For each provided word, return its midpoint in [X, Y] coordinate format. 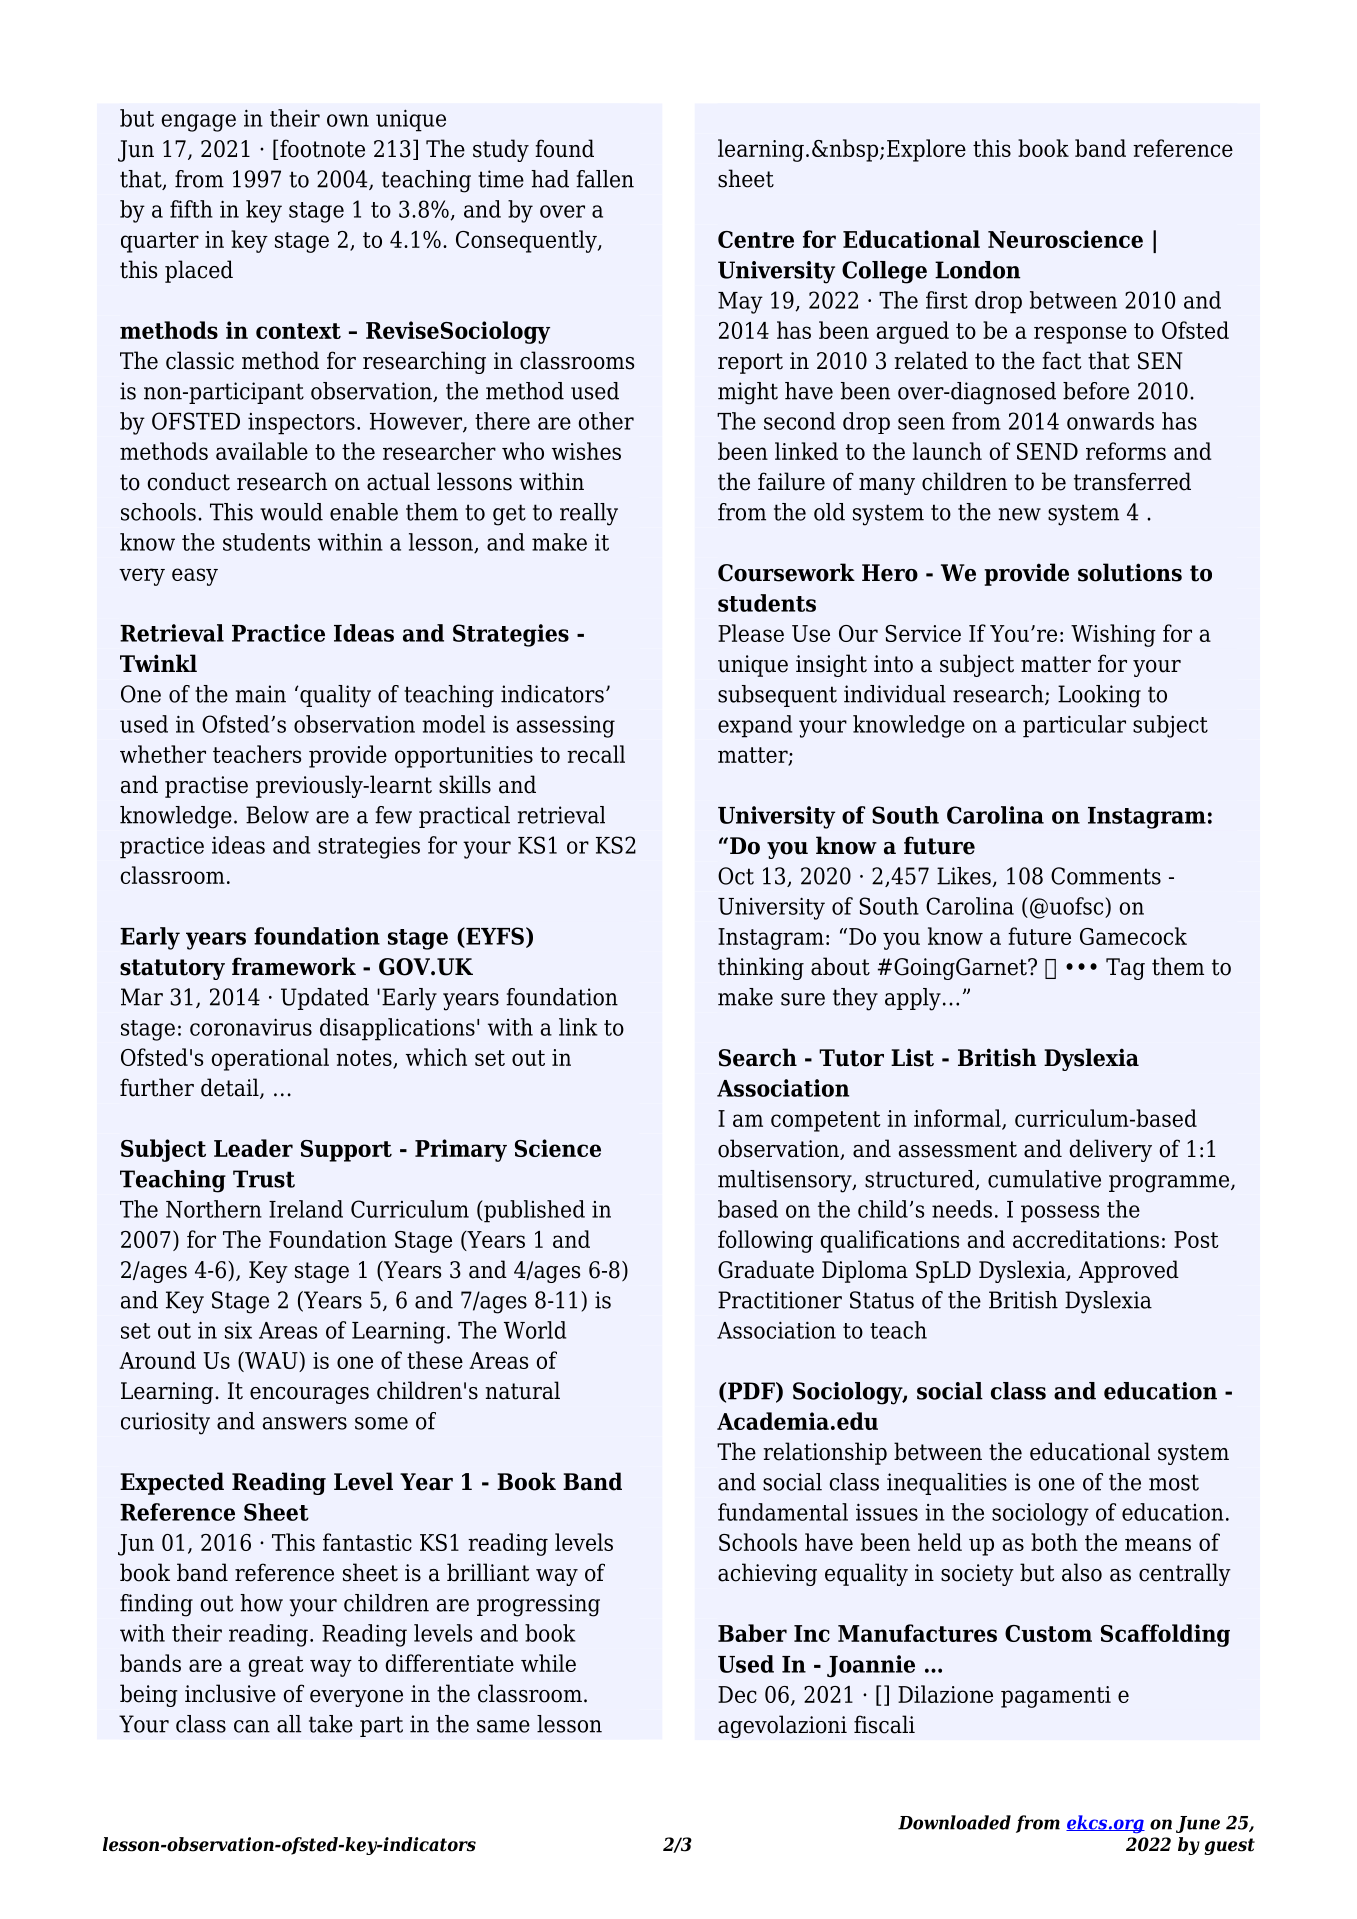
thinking [761, 968]
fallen [605, 179]
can [252, 1726]
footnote [322, 148]
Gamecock [1133, 936]
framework [294, 966]
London [978, 270]
